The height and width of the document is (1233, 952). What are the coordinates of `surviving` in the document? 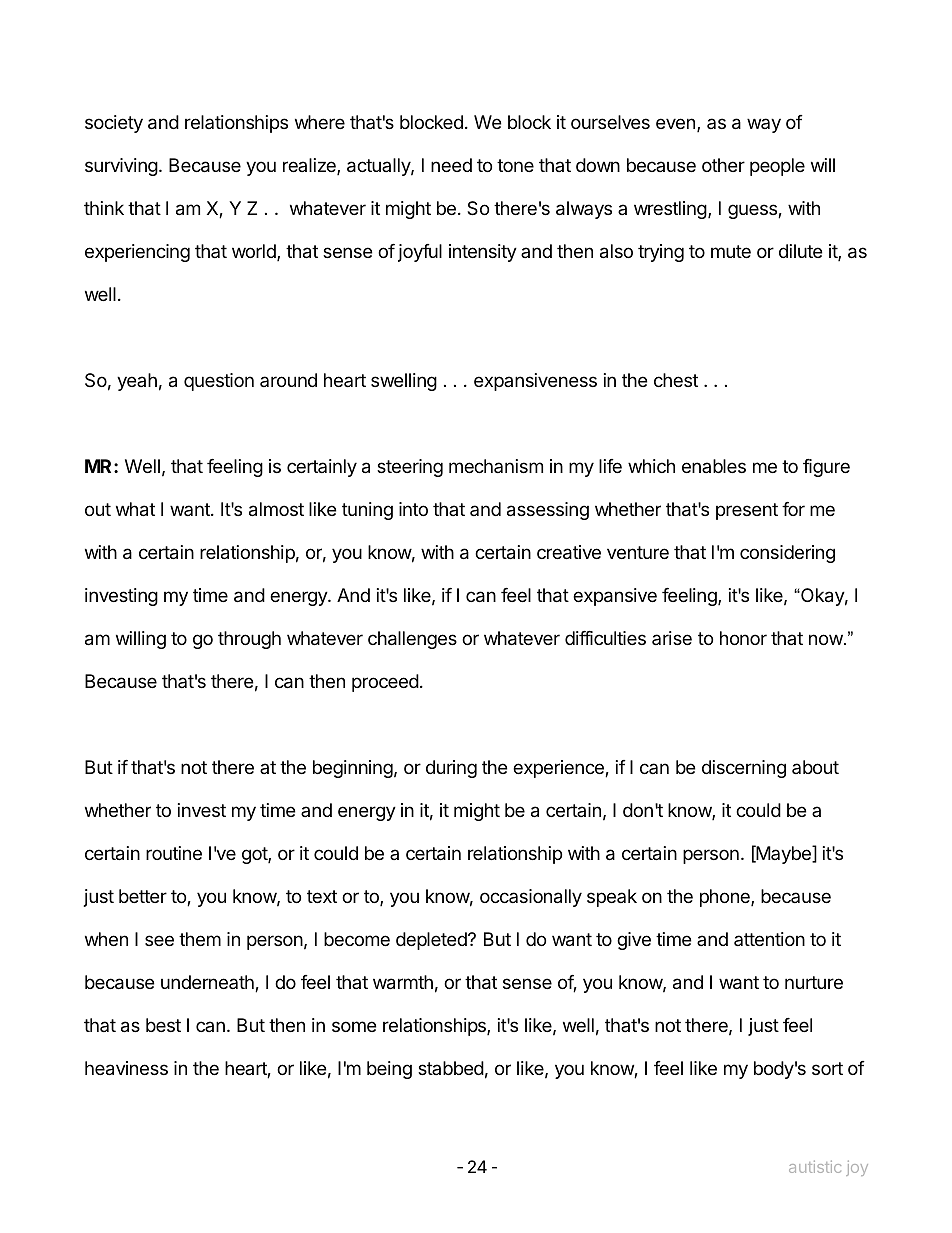 It's located at (121, 167).
